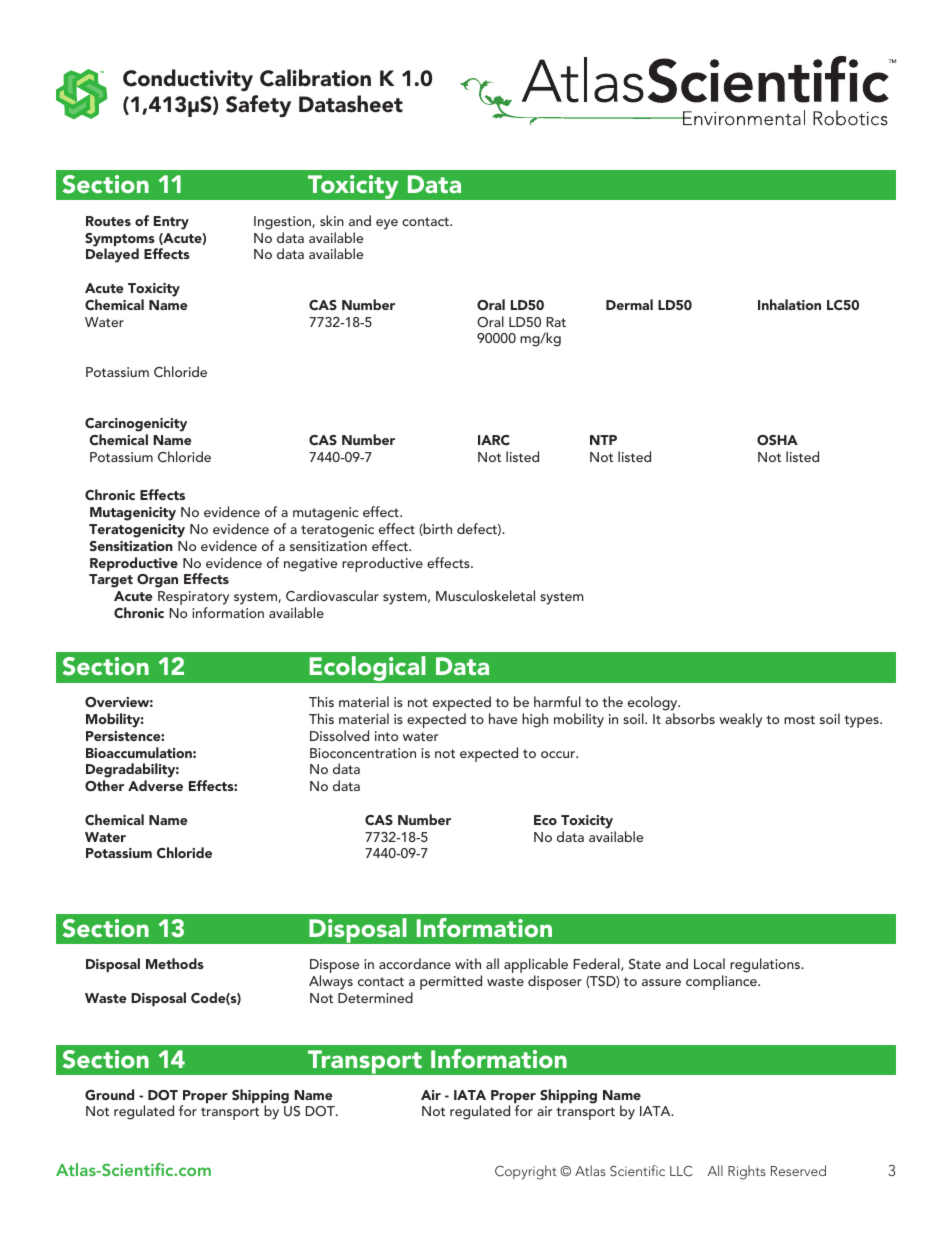  I want to click on Determined, so click(375, 997).
